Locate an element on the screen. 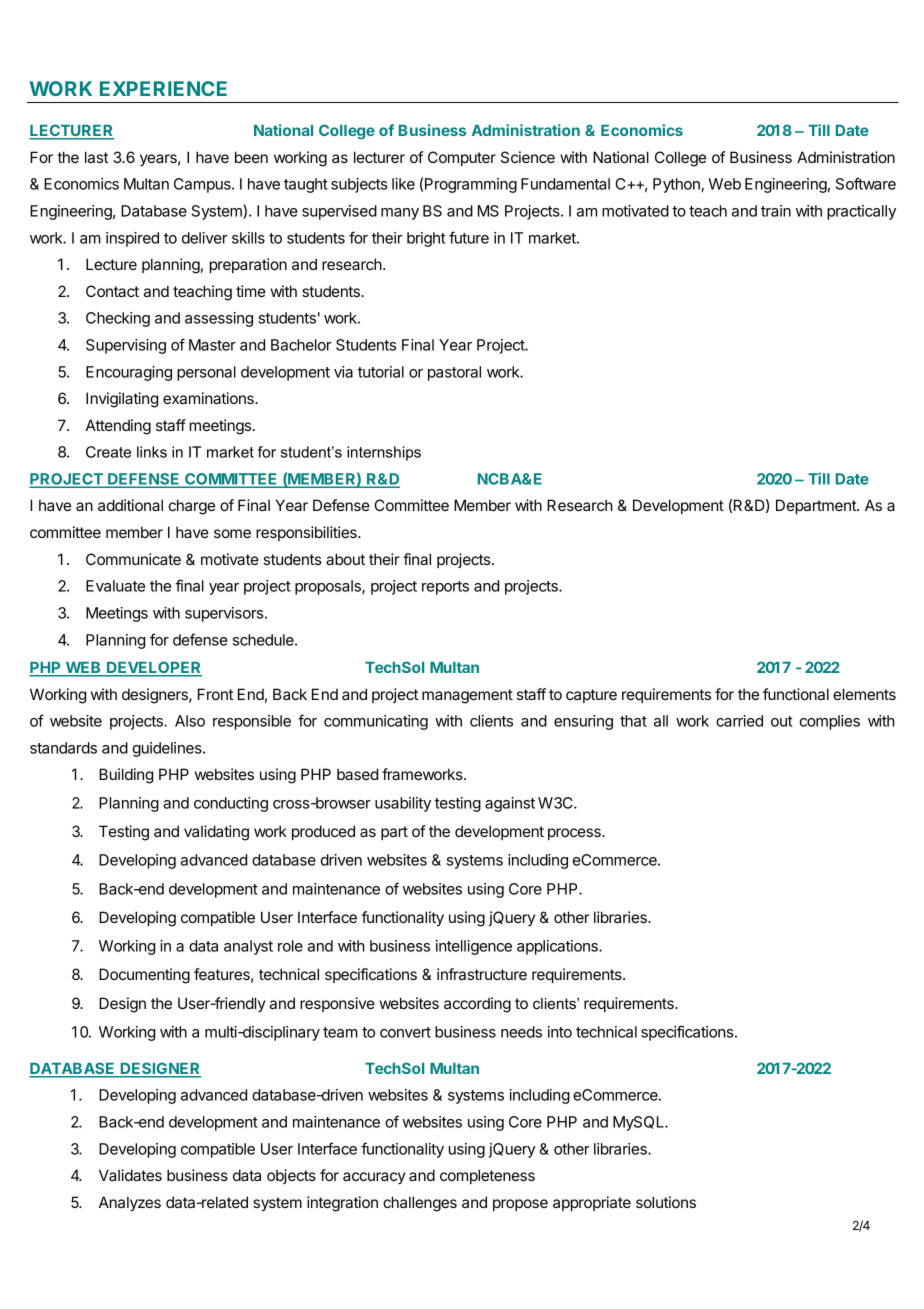 The height and width of the screenshot is (1309, 924). completeness is located at coordinates (487, 1176).
